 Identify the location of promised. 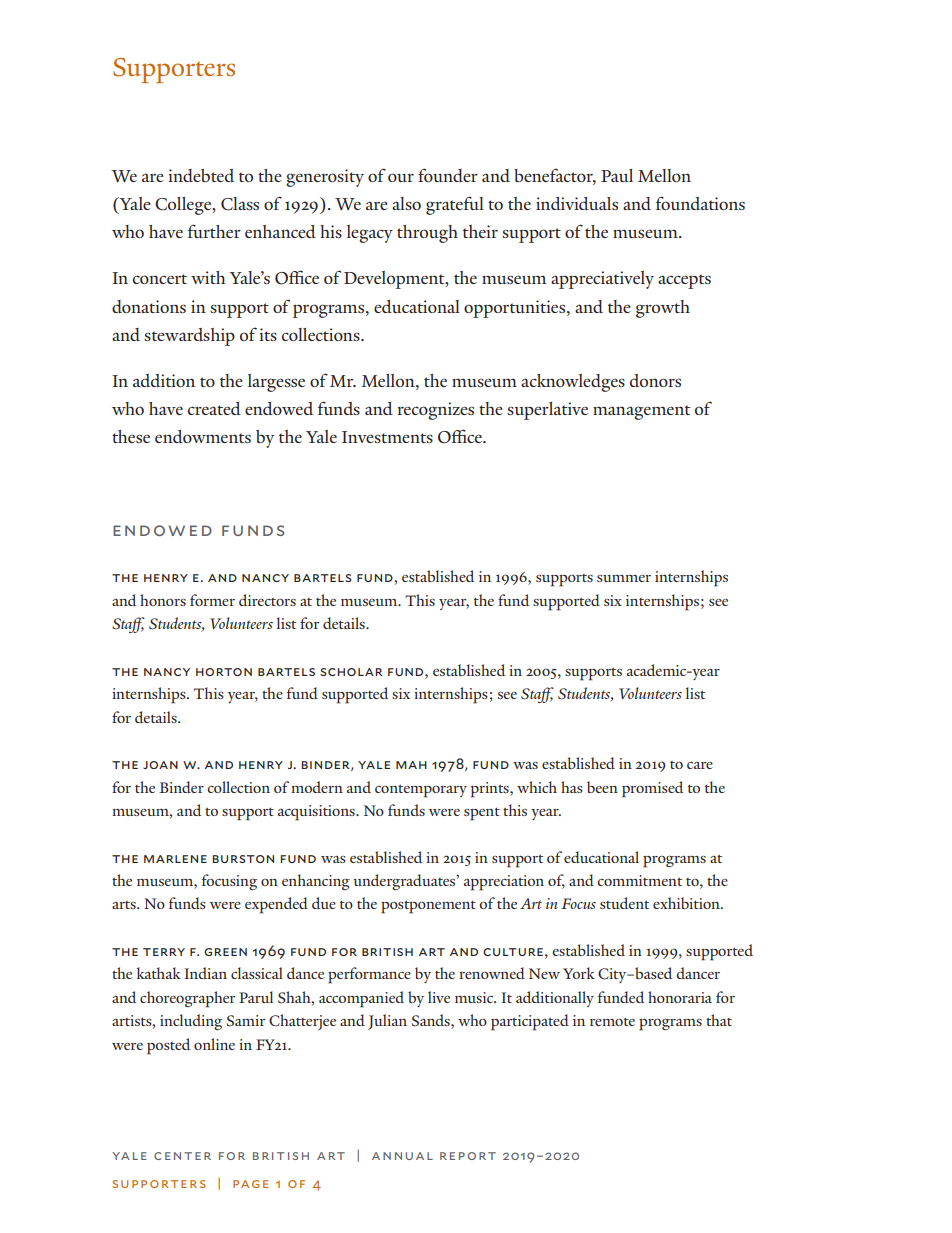
(653, 789).
